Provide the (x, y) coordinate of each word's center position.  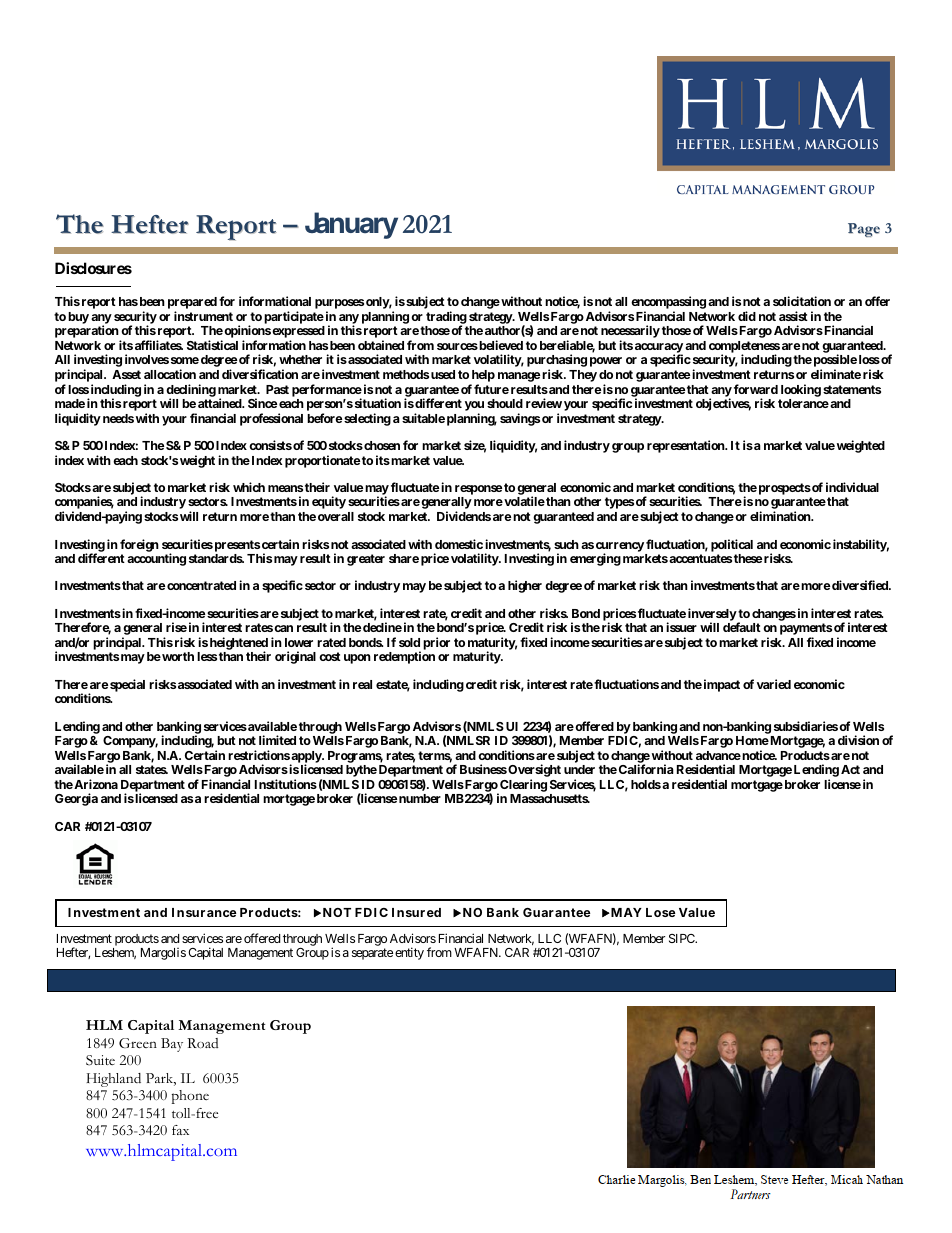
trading (446, 318)
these (748, 558)
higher (525, 586)
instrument (203, 316)
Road (202, 1043)
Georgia (76, 799)
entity (409, 953)
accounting (156, 559)
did (747, 316)
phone (190, 1097)
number (420, 798)
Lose (661, 912)
